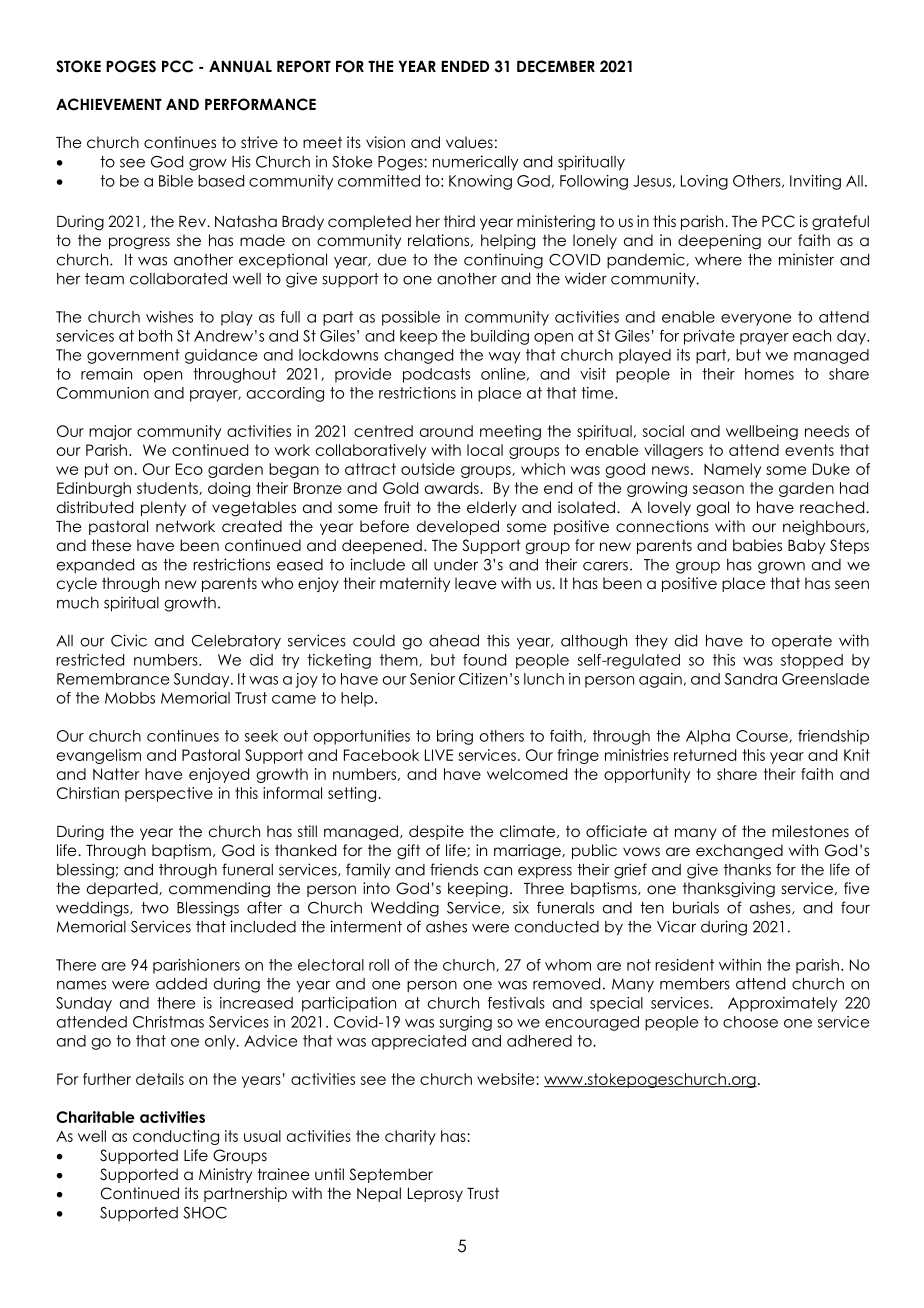 This page has width=924, height=1308. I want to click on burials, so click(696, 907).
